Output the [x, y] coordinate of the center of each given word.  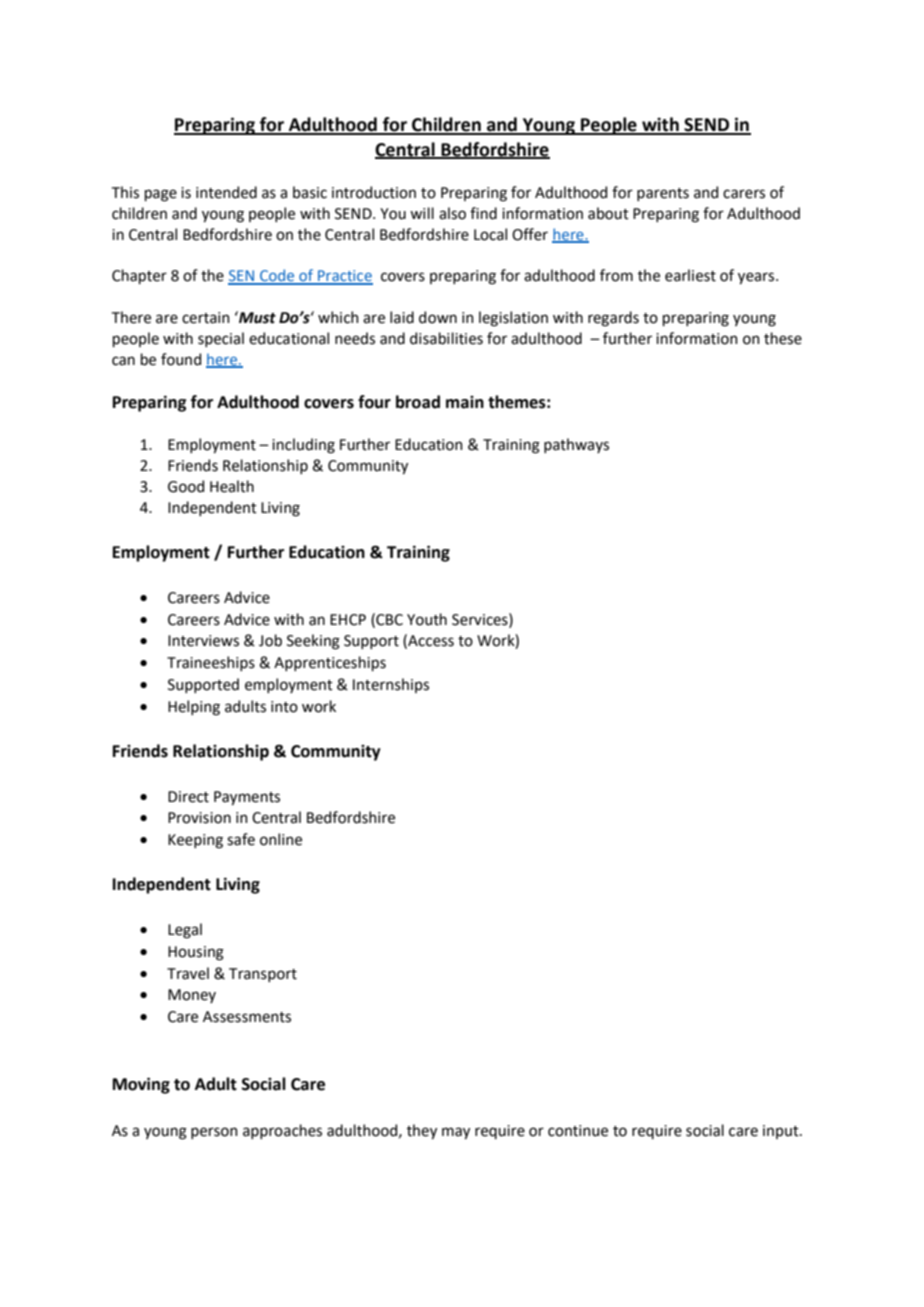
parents [663, 194]
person [214, 1133]
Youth [427, 619]
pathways [576, 445]
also [452, 213]
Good [186, 486]
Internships [391, 685]
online [281, 839]
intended [226, 192]
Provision [199, 818]
